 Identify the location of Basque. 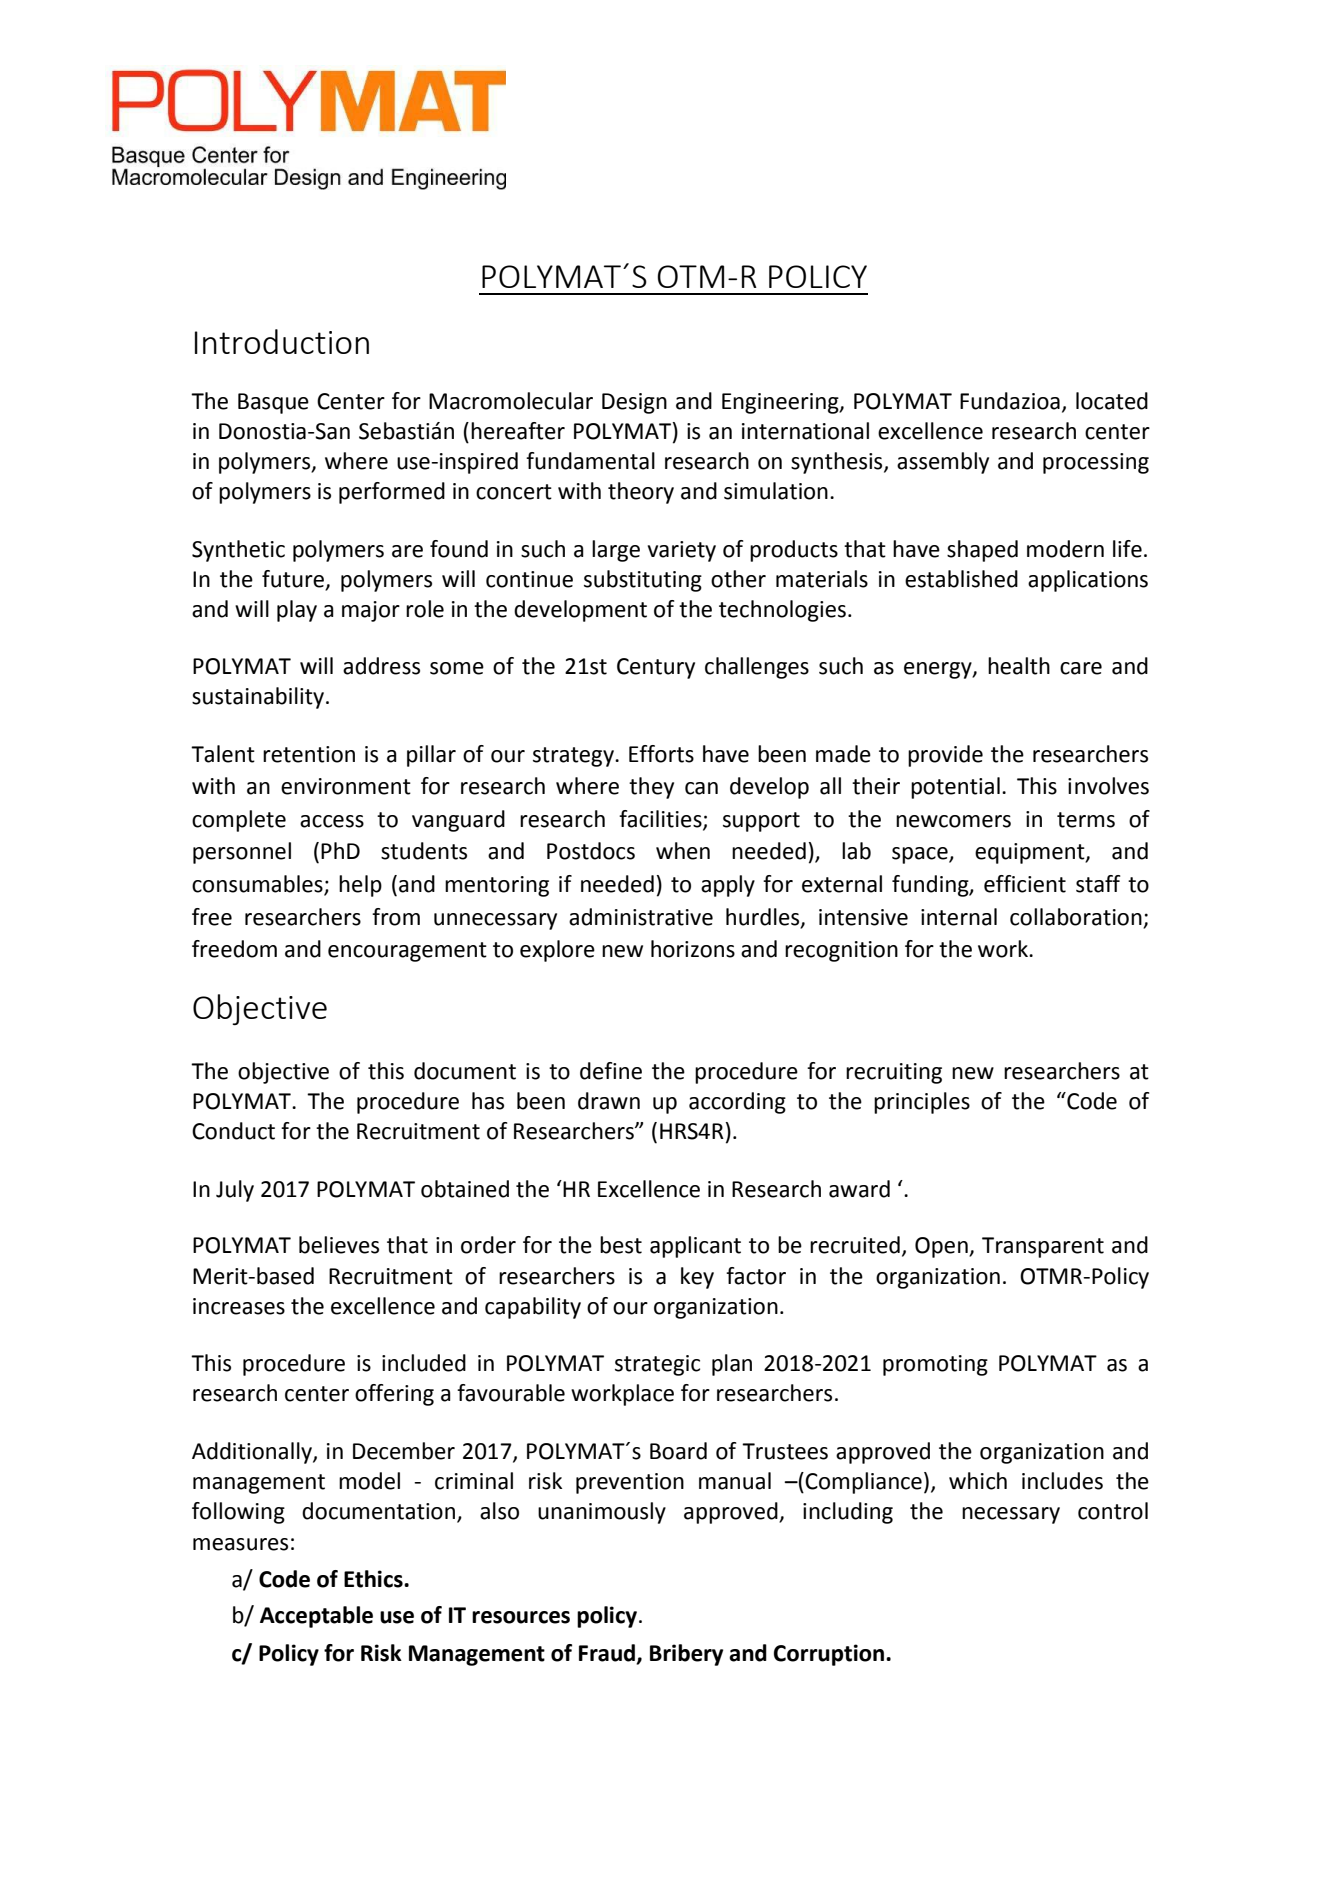
(273, 403).
